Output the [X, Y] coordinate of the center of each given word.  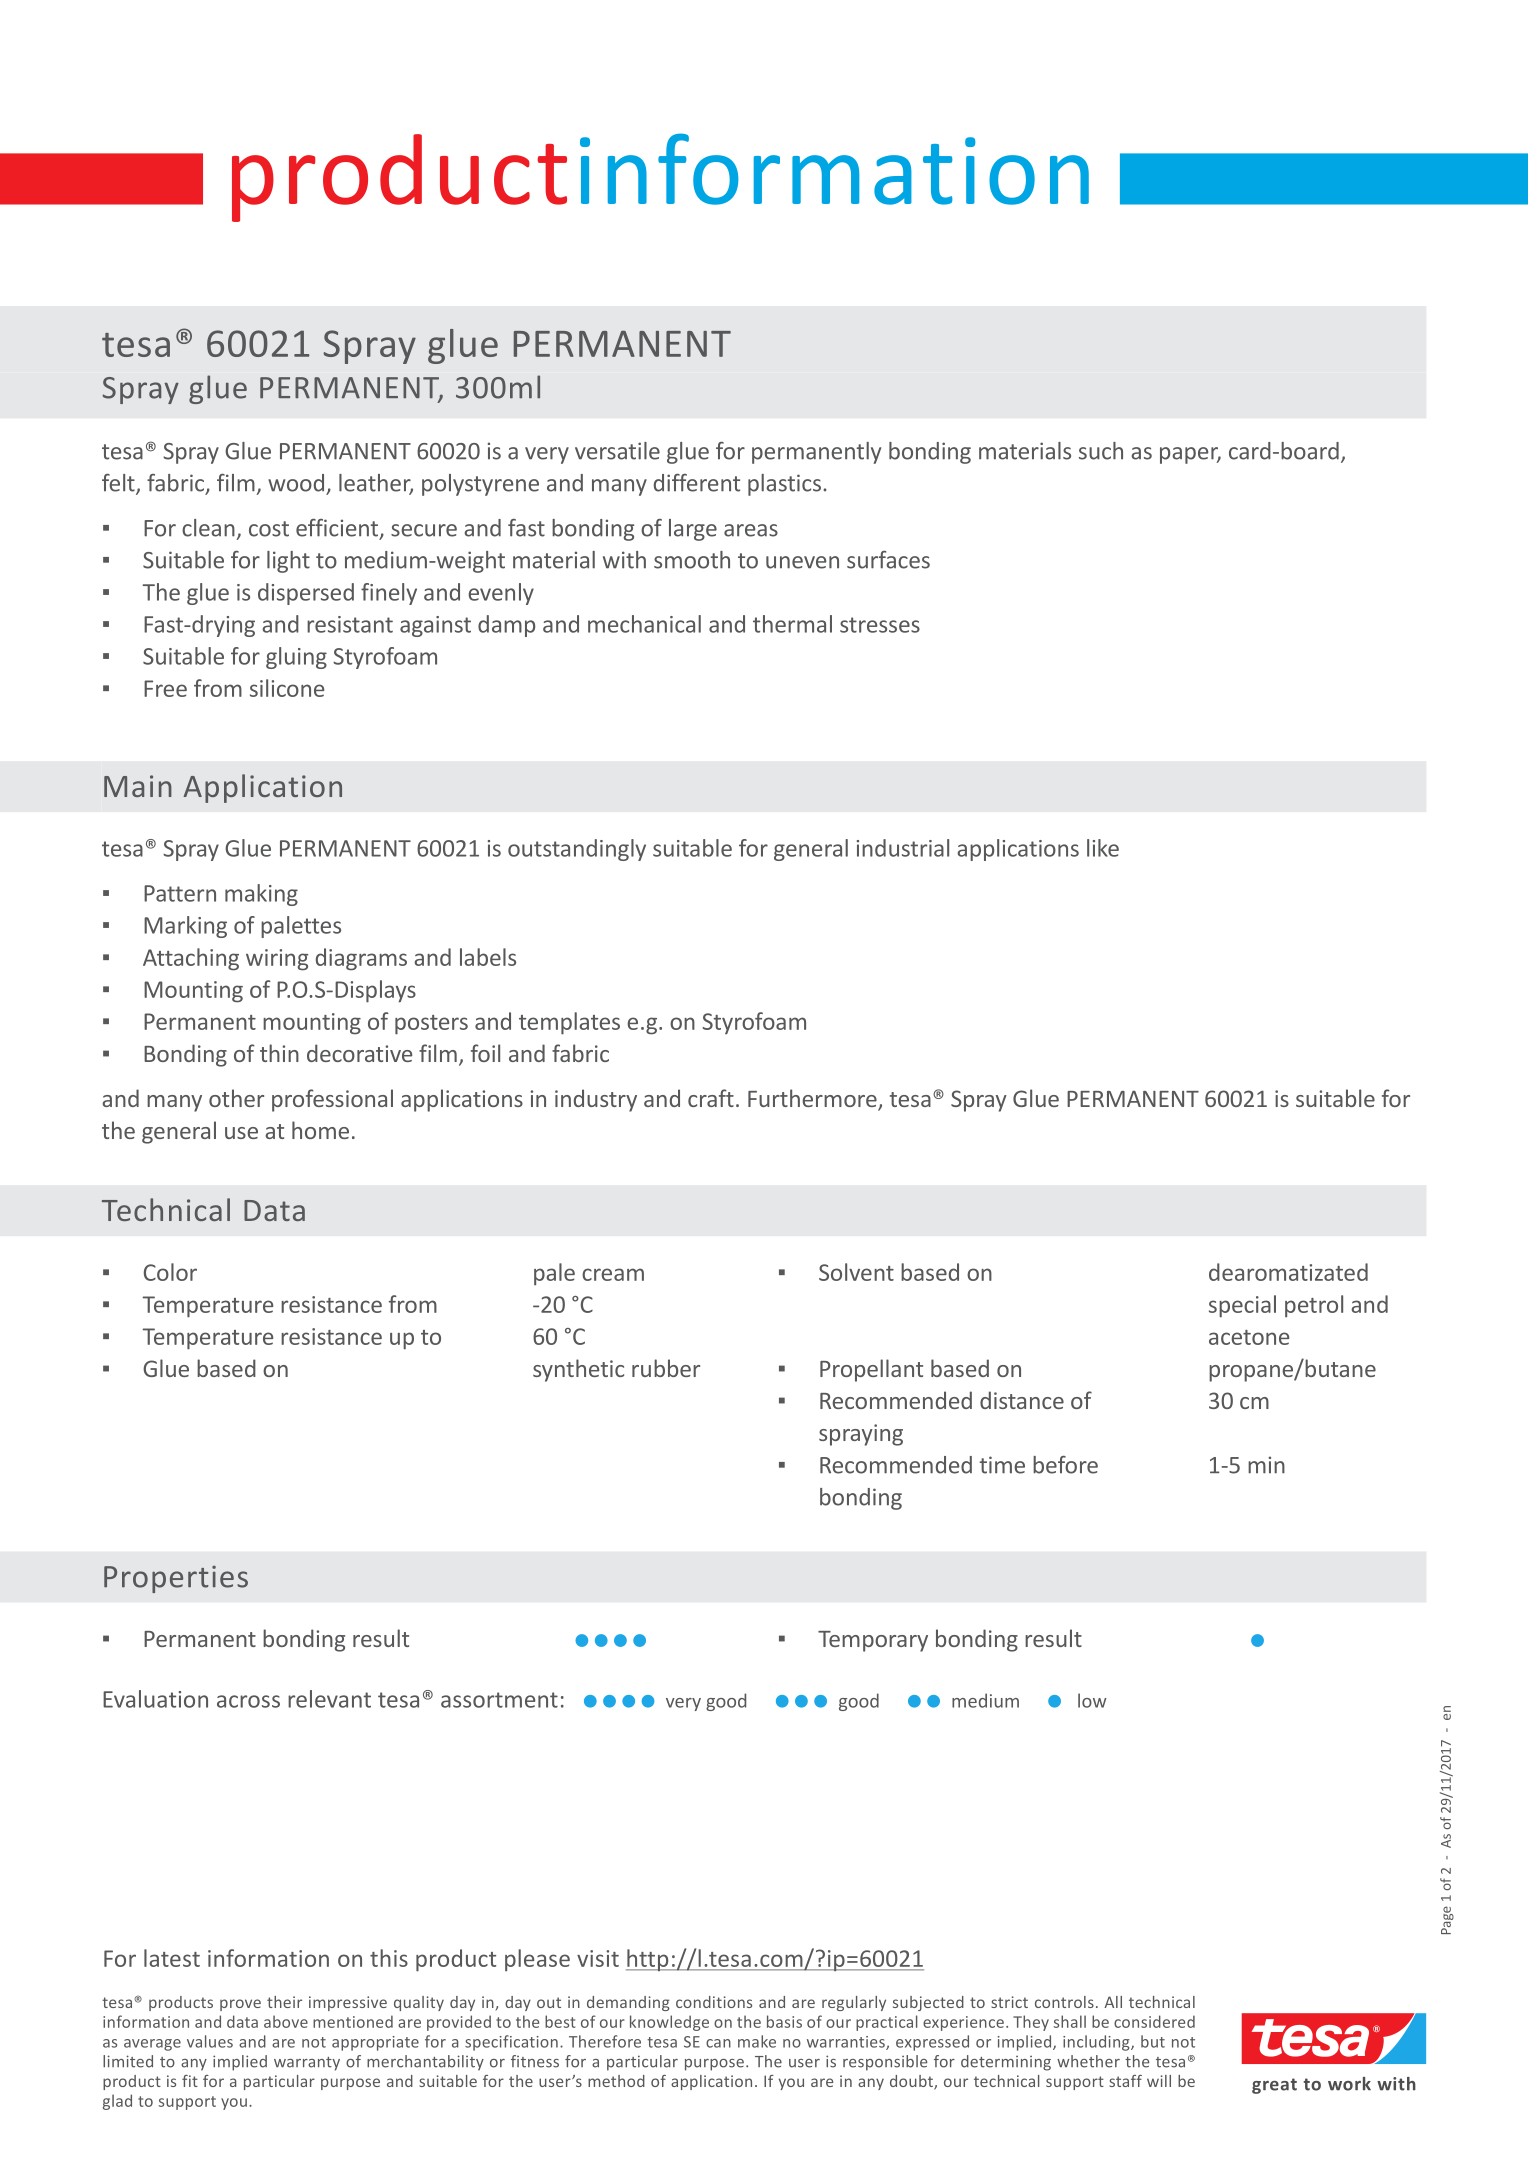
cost [269, 529]
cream [613, 1274]
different [697, 483]
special [1242, 1306]
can [718, 2043]
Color [170, 1272]
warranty [307, 2064]
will [1159, 2081]
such [1101, 451]
